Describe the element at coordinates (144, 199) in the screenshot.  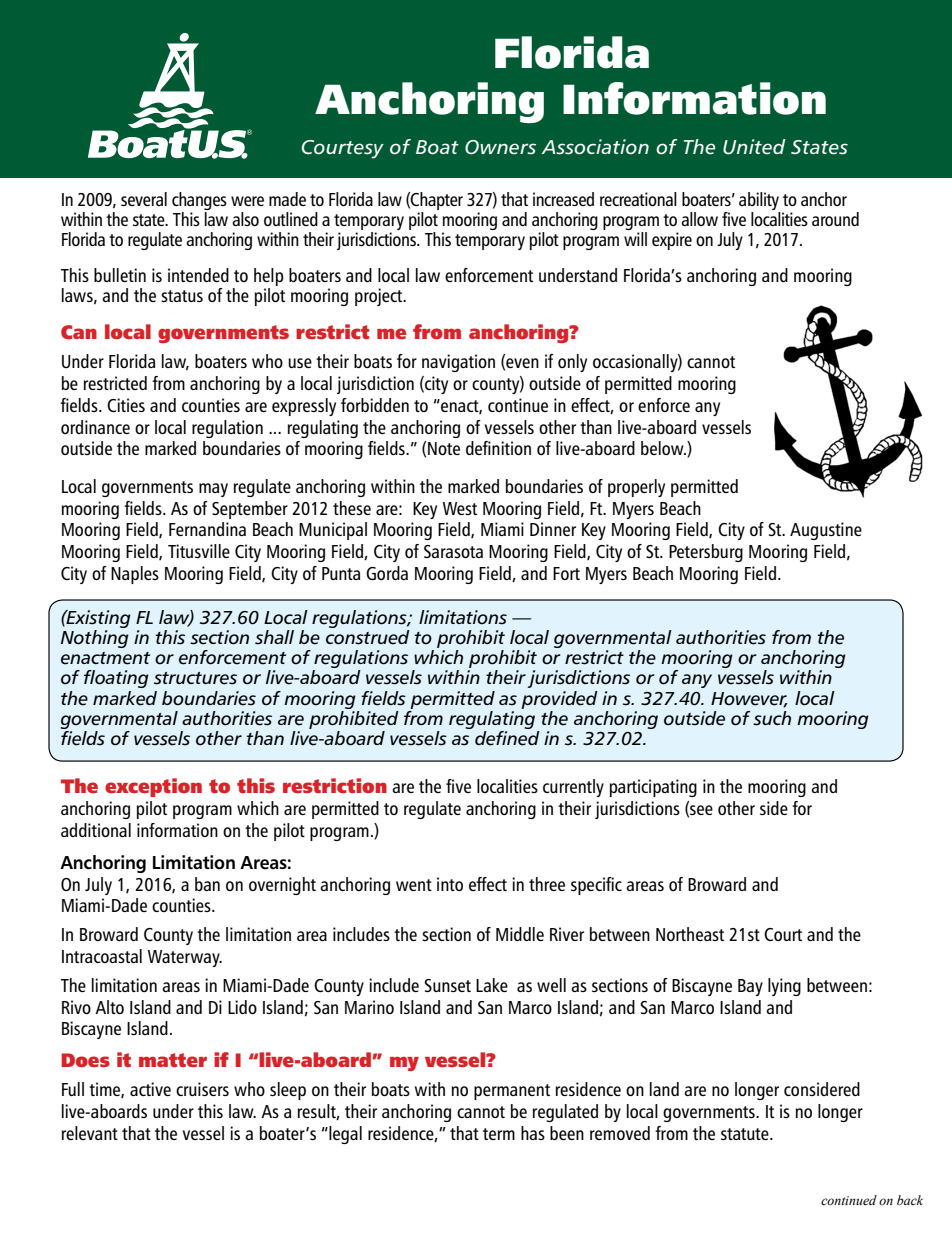
I see `several` at that location.
